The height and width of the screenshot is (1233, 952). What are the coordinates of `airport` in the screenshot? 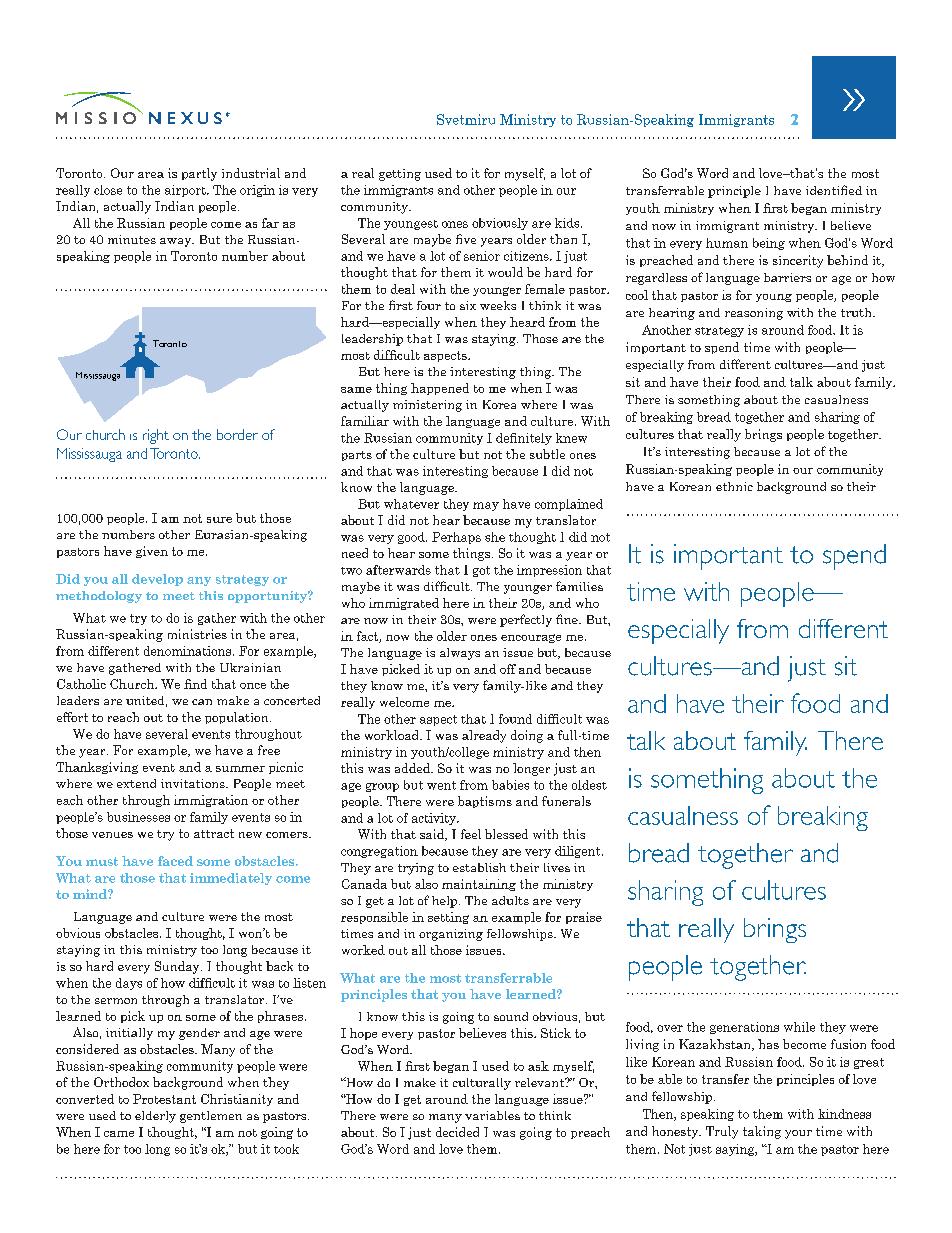 It's located at (186, 191).
